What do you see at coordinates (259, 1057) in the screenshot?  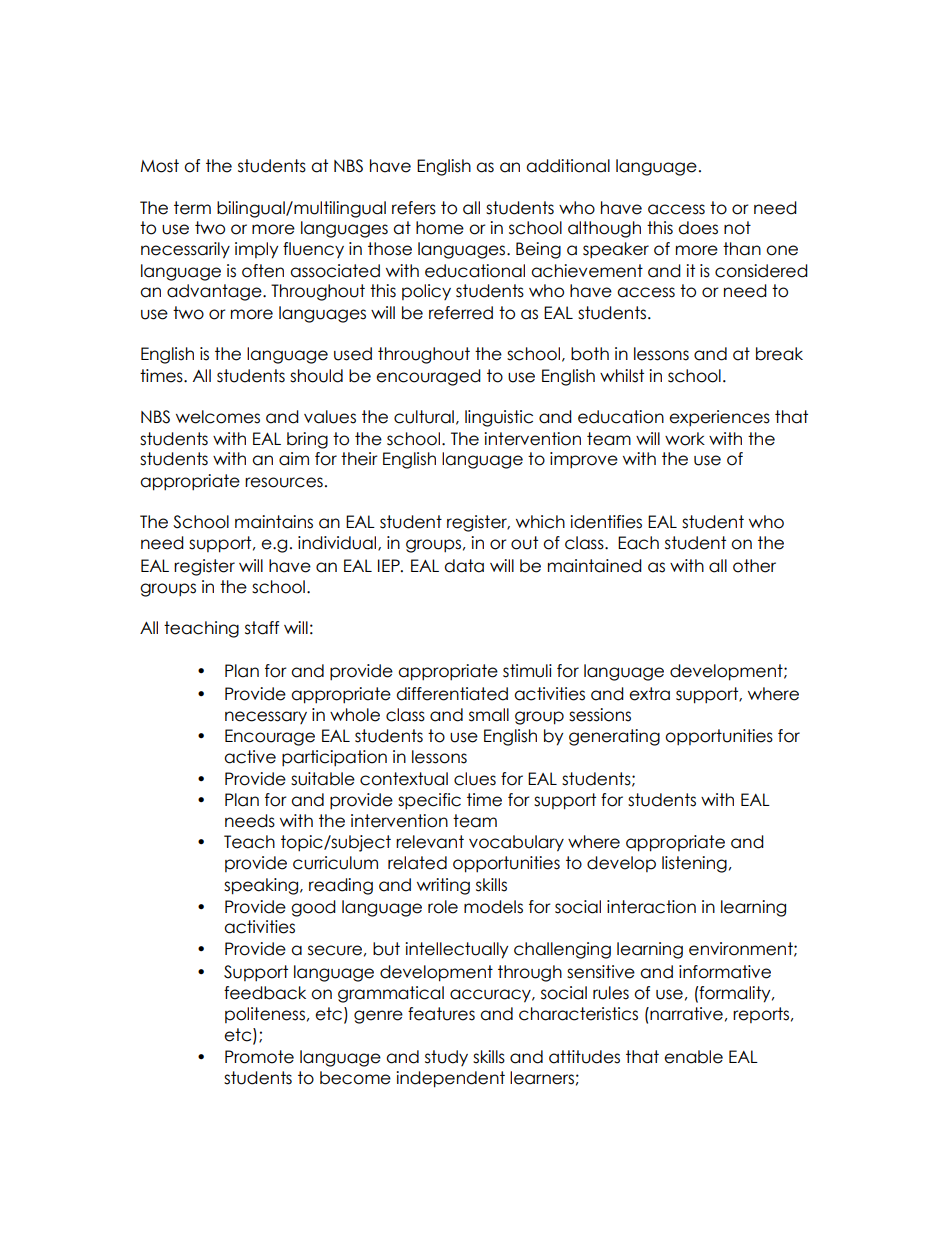 I see `Promote` at bounding box center [259, 1057].
